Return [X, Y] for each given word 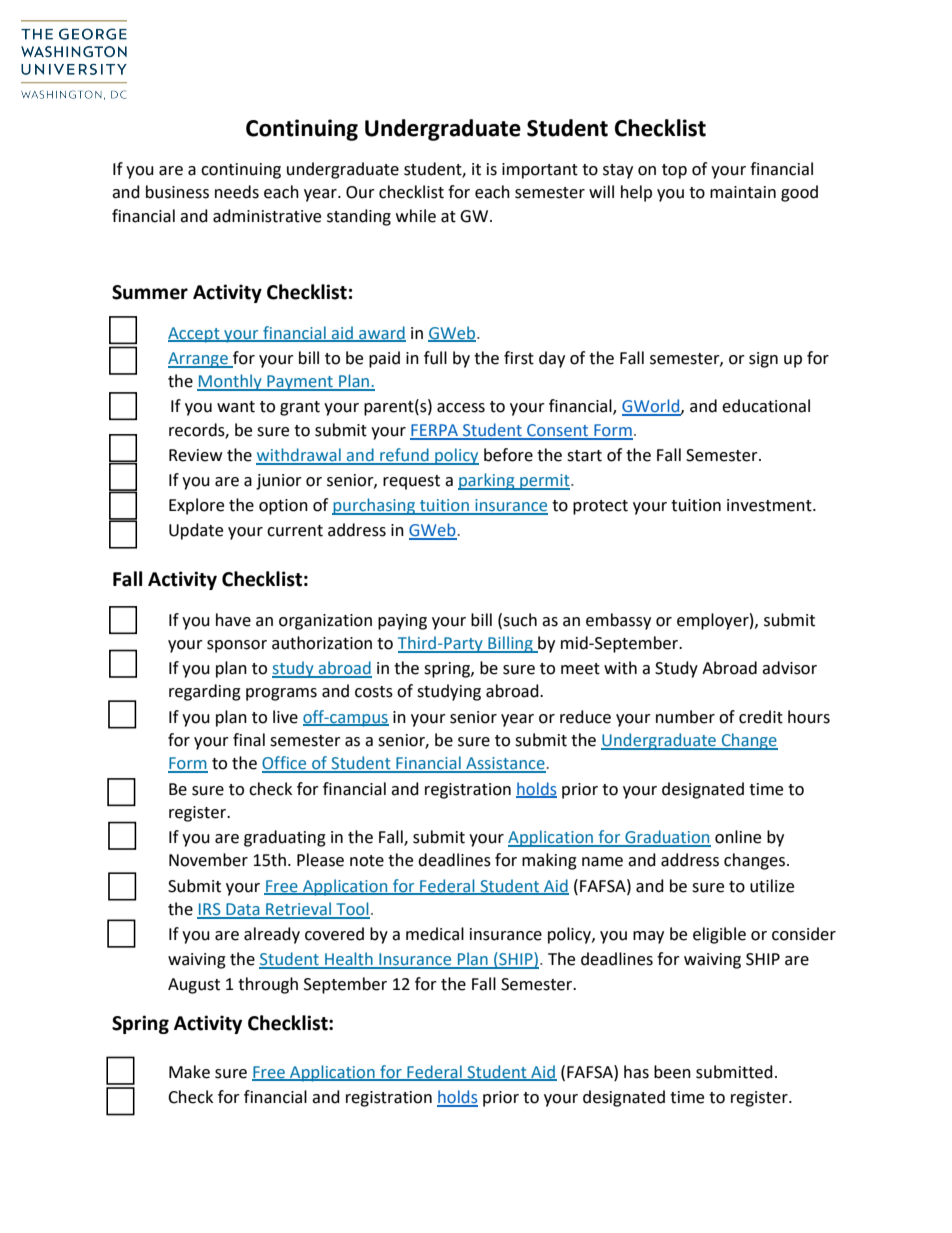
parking [487, 481]
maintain [743, 192]
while [416, 216]
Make [189, 1072]
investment [770, 505]
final [249, 740]
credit [761, 717]
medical [435, 934]
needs [237, 192]
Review [195, 455]
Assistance [505, 764]
